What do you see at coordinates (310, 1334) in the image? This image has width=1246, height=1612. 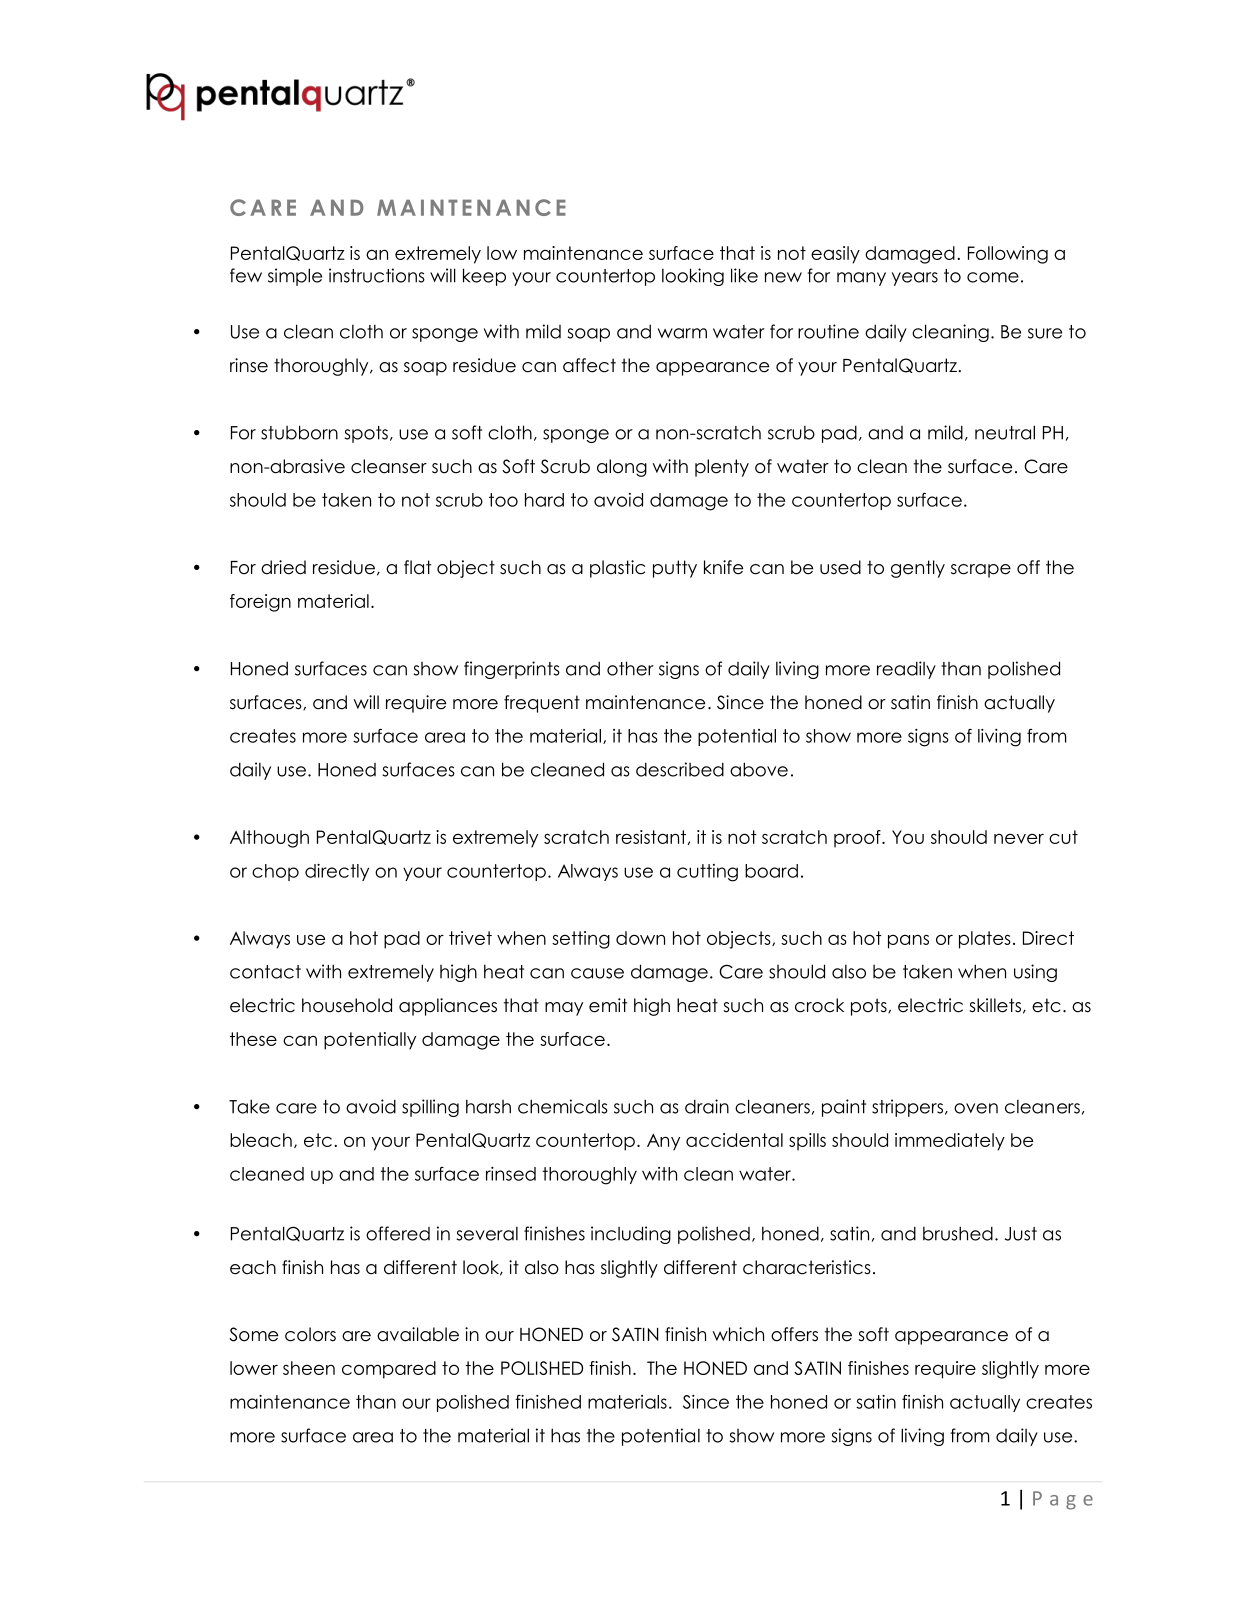 I see `colors` at bounding box center [310, 1334].
